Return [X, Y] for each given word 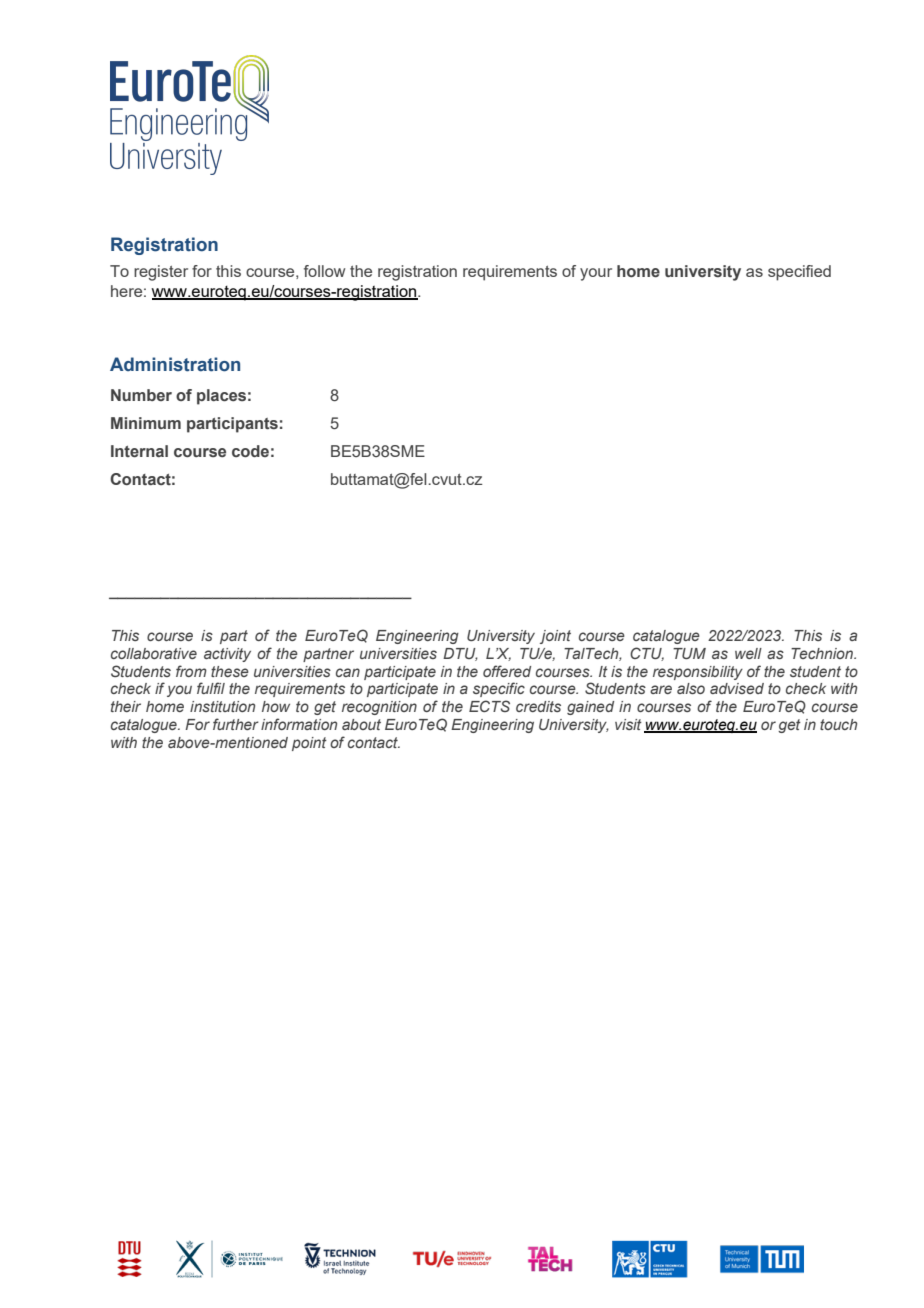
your [596, 274]
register [161, 273]
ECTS [489, 706]
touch [838, 724]
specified [799, 273]
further [236, 724]
